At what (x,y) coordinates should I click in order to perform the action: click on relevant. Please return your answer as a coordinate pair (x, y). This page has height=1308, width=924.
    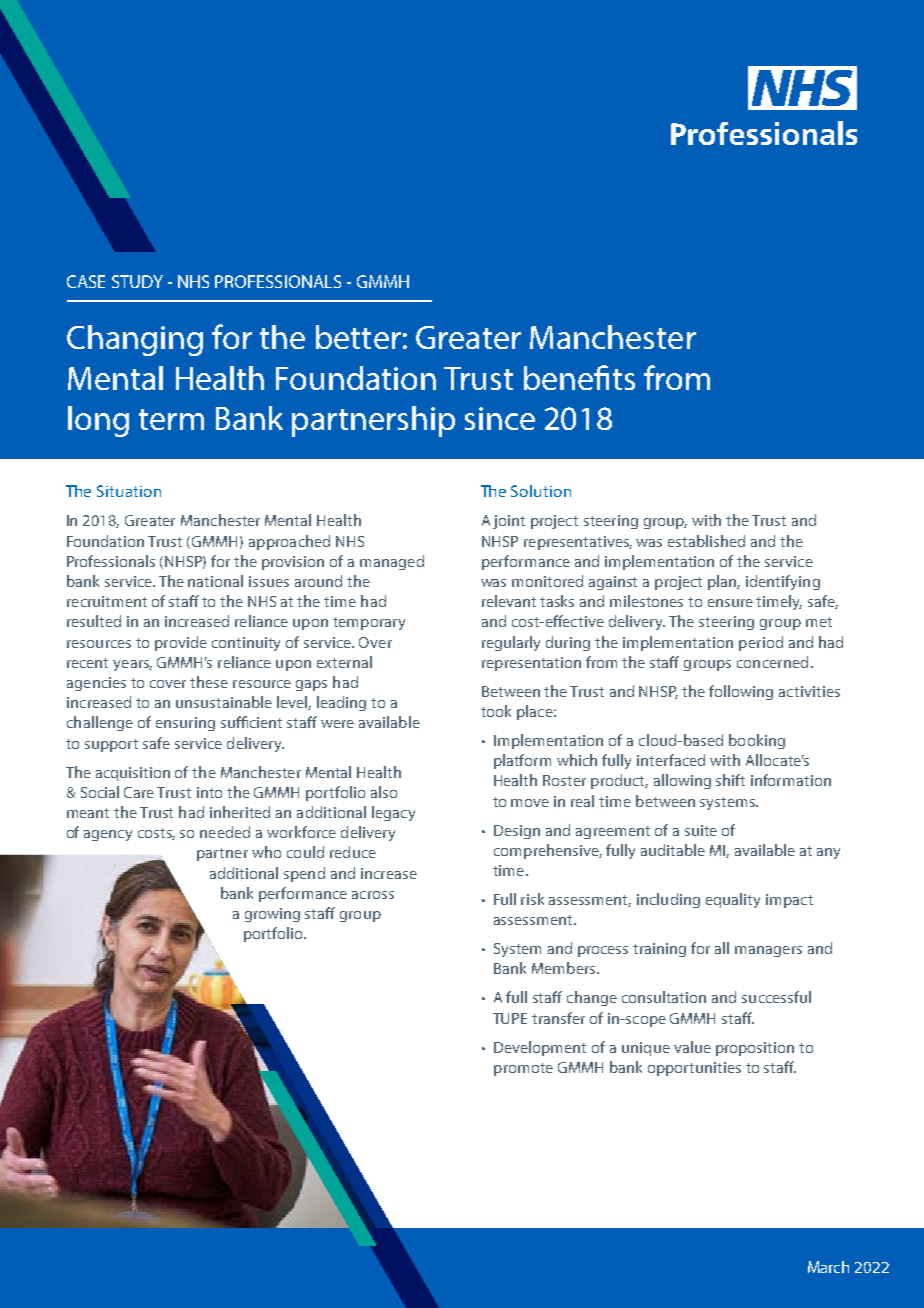
    Looking at the image, I should click on (509, 601).
